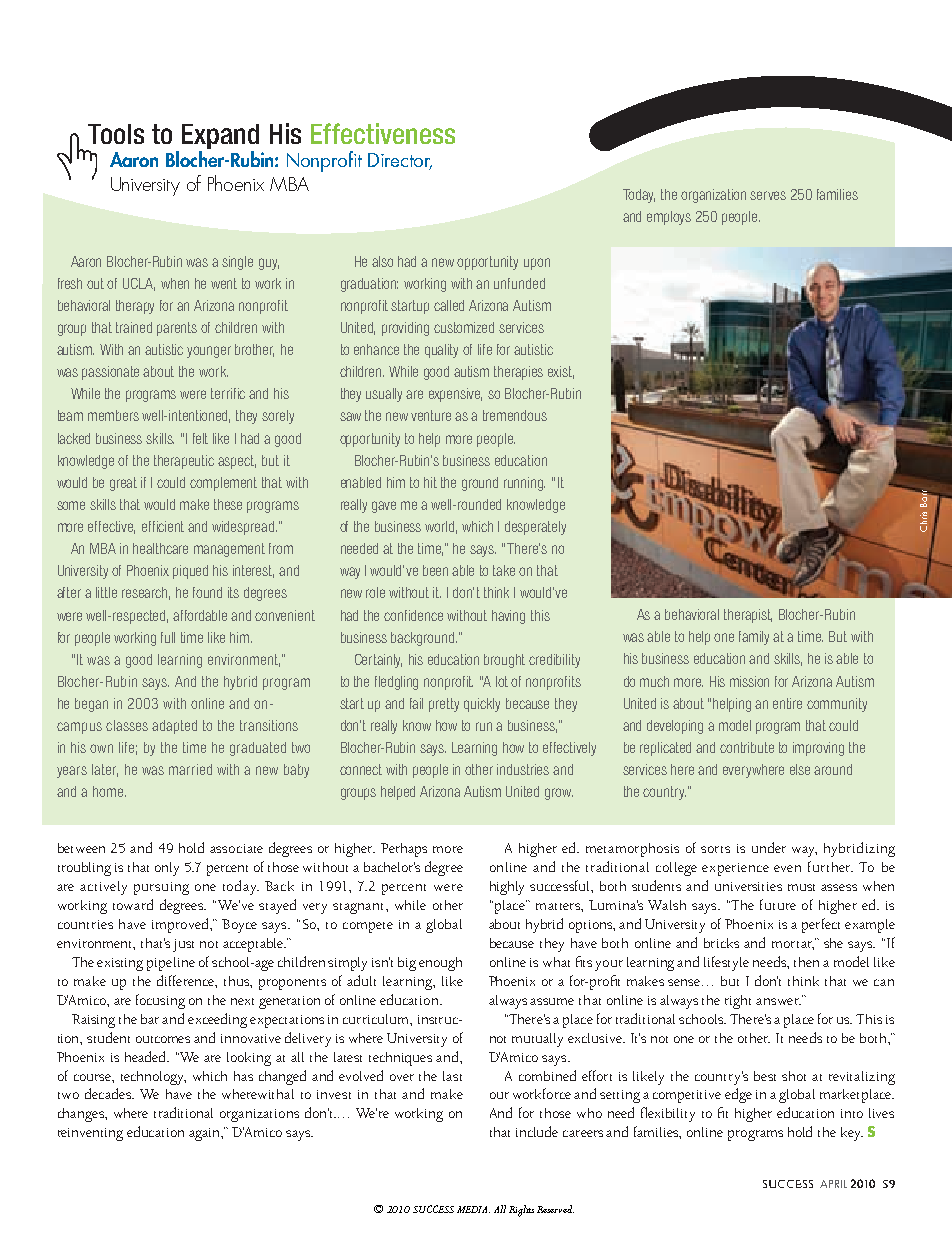  What do you see at coordinates (168, 637) in the screenshot?
I see `full` at bounding box center [168, 637].
